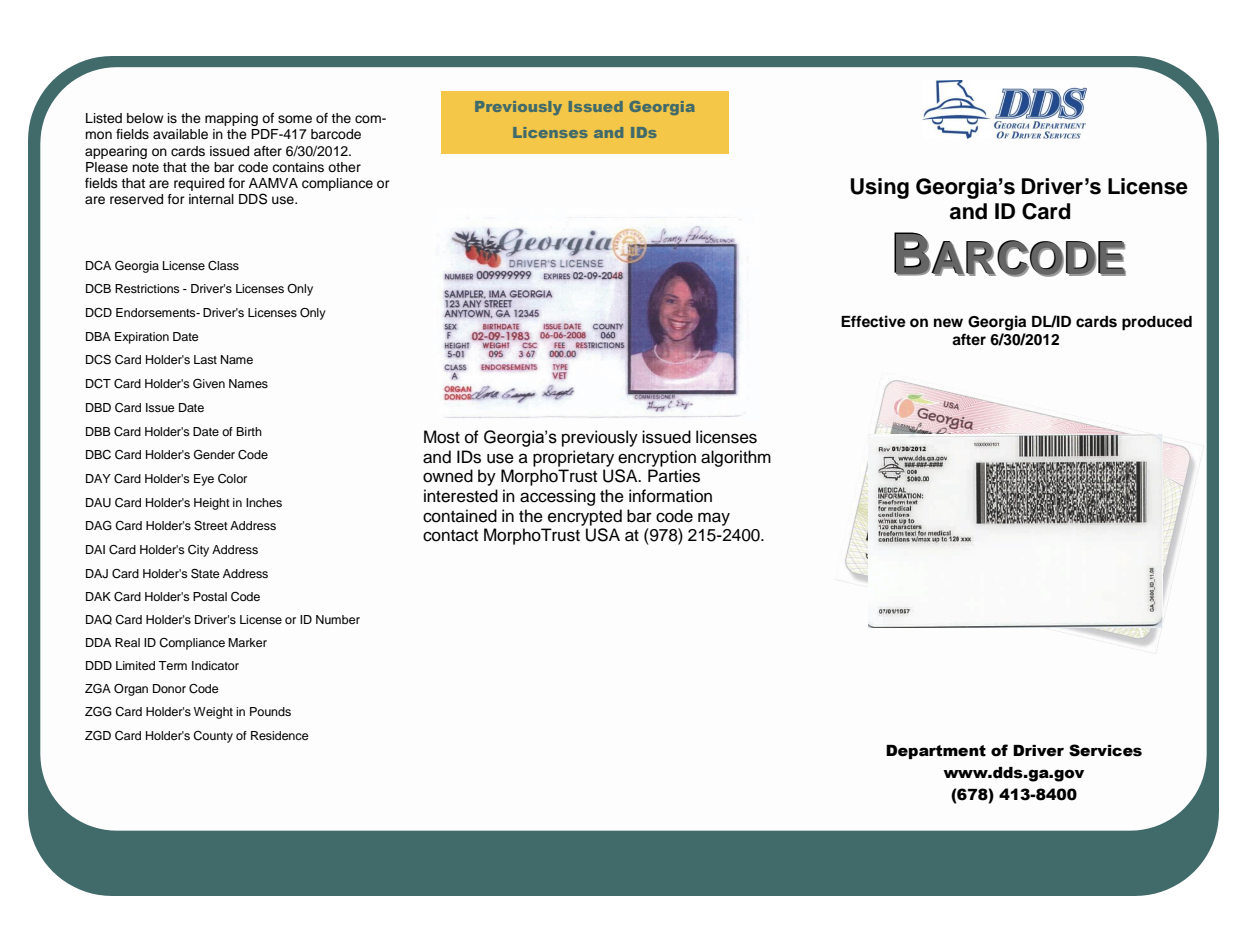  Describe the element at coordinates (213, 737) in the screenshot. I see `County` at that location.
